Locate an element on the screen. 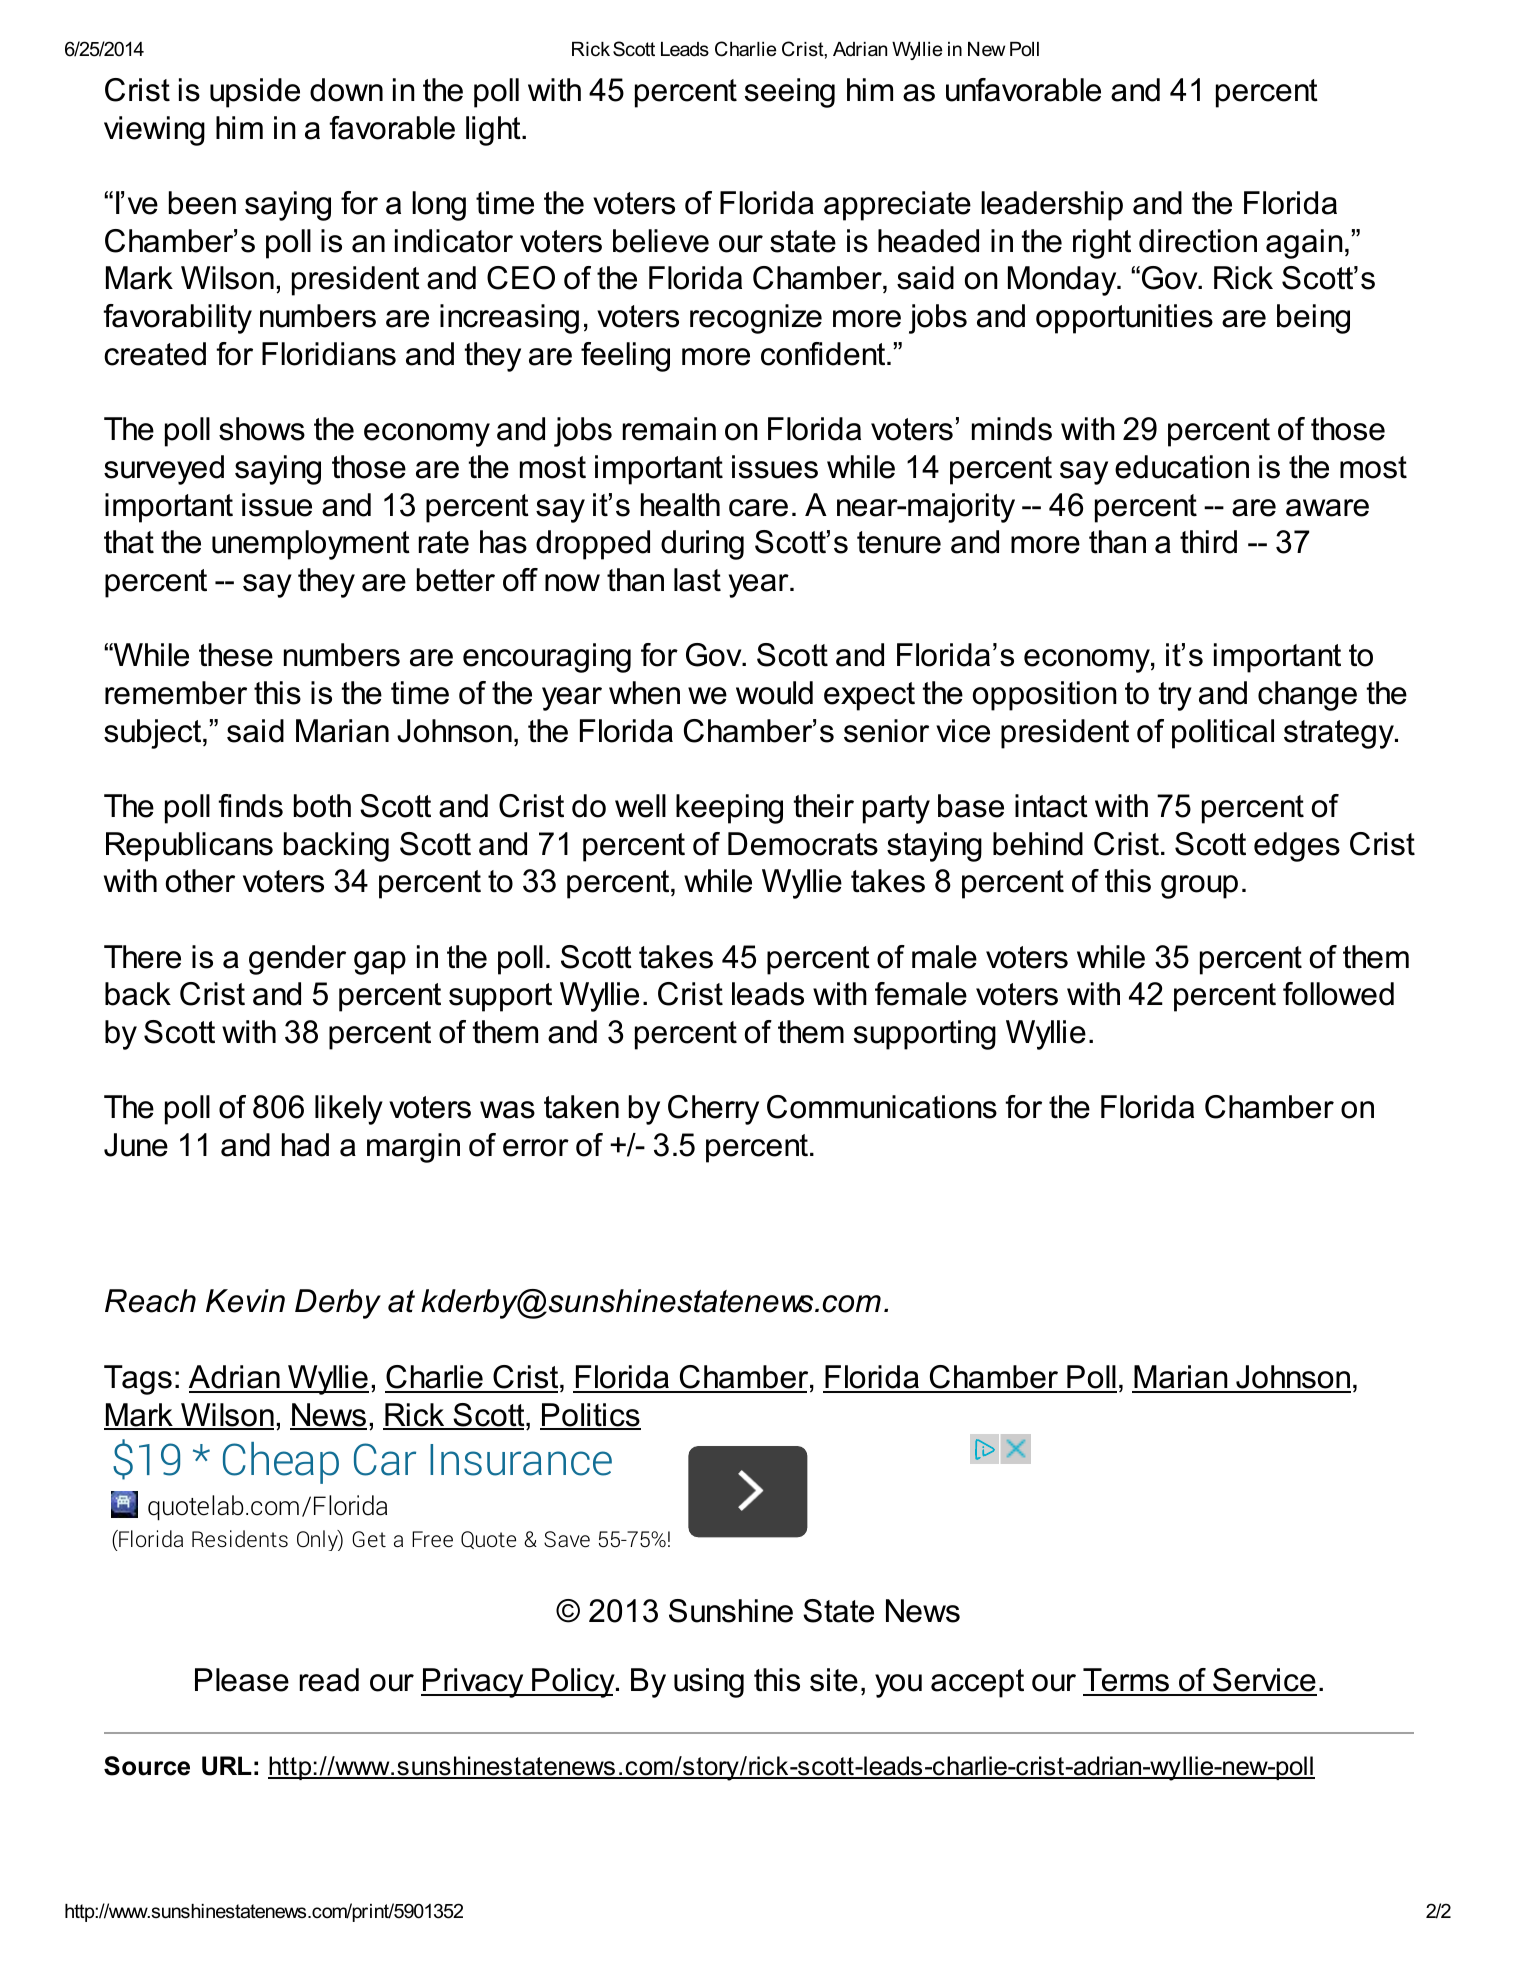  shows is located at coordinates (262, 429).
